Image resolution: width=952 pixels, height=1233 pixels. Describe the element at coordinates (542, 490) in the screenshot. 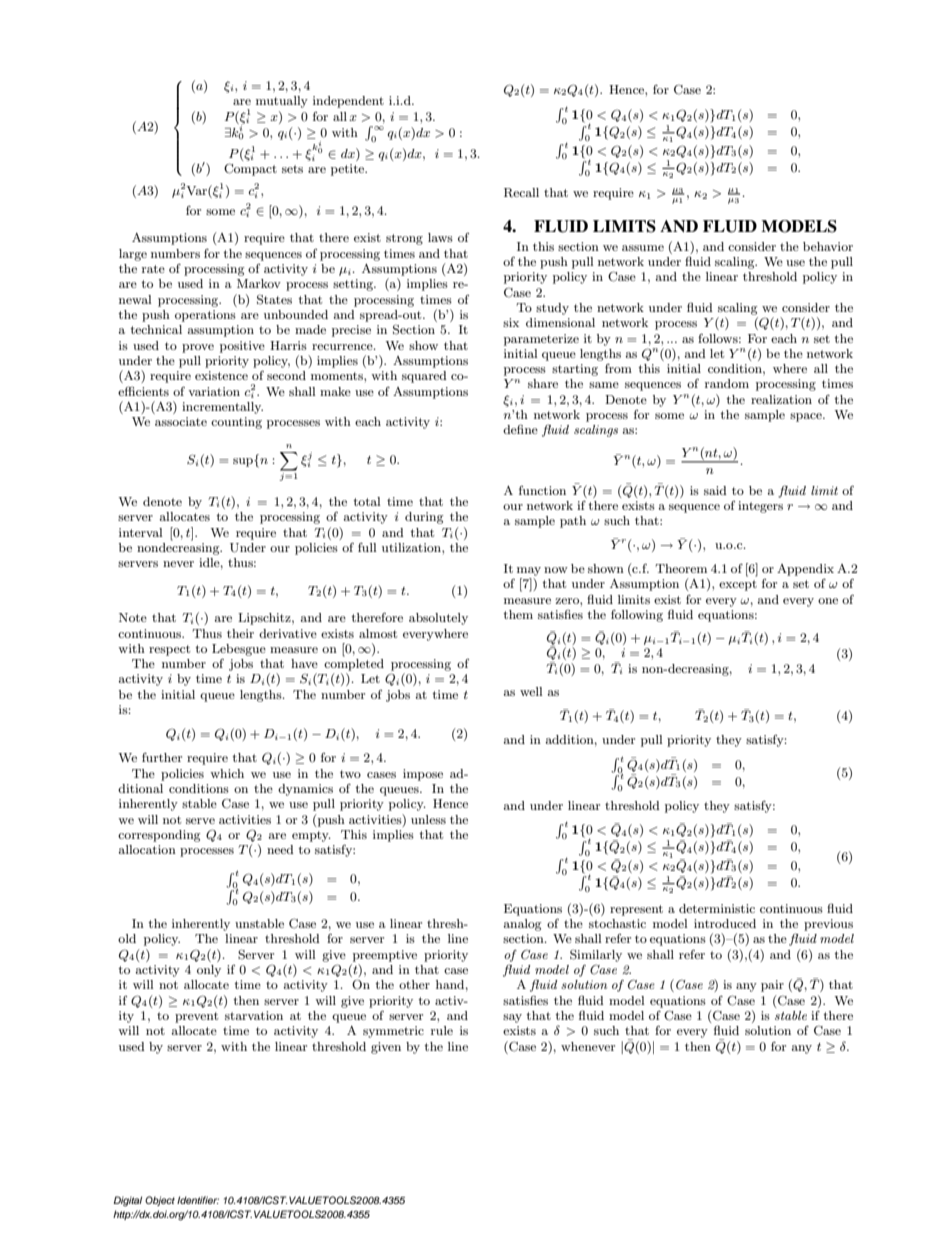

I see `function` at that location.
